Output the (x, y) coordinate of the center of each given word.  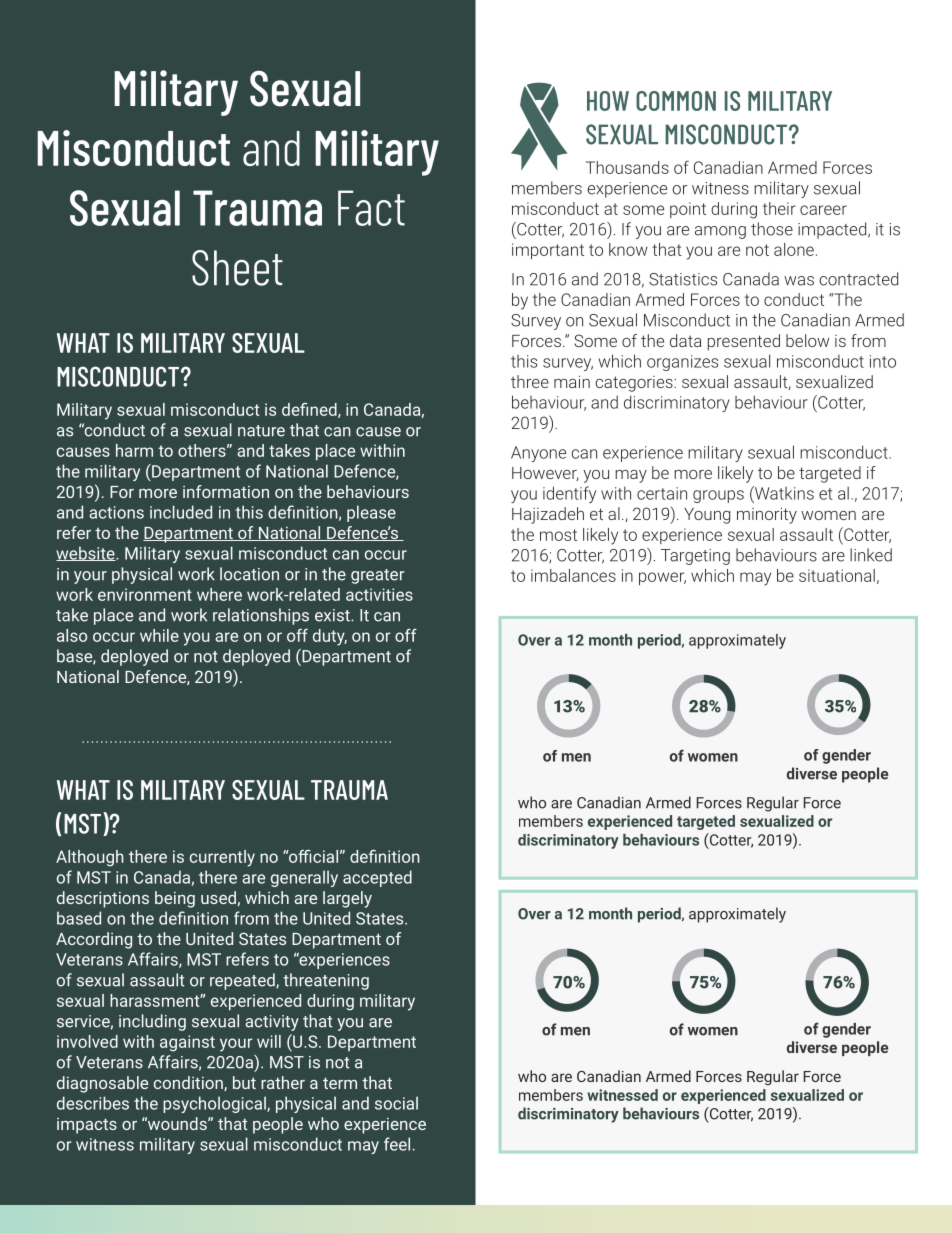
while (159, 635)
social (396, 1103)
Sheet (237, 268)
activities (379, 594)
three (530, 381)
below (807, 340)
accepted (377, 878)
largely (347, 899)
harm (134, 450)
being (175, 899)
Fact (371, 208)
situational (837, 575)
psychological (215, 1104)
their (779, 208)
